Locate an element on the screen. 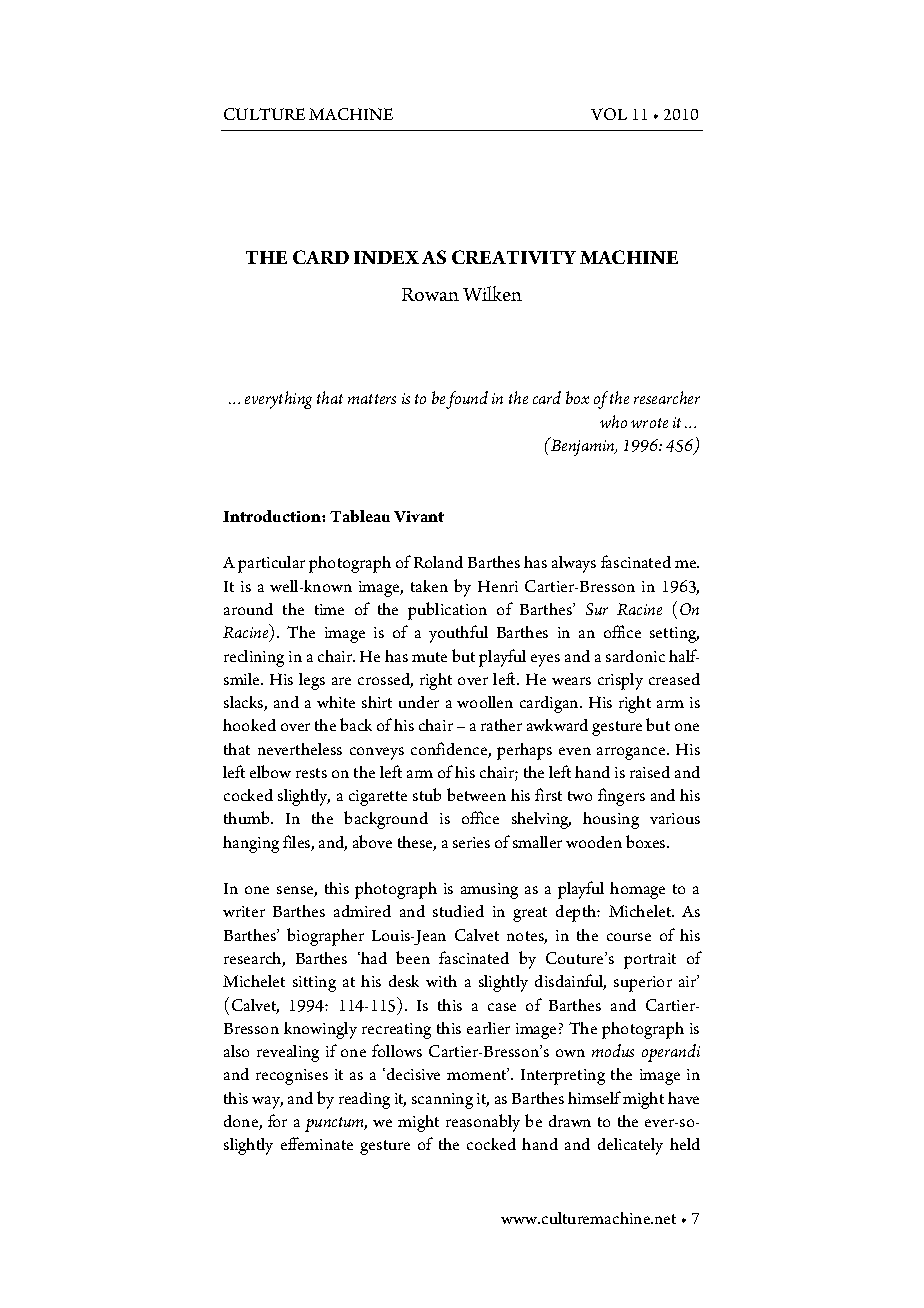  VOL is located at coordinates (609, 114).
